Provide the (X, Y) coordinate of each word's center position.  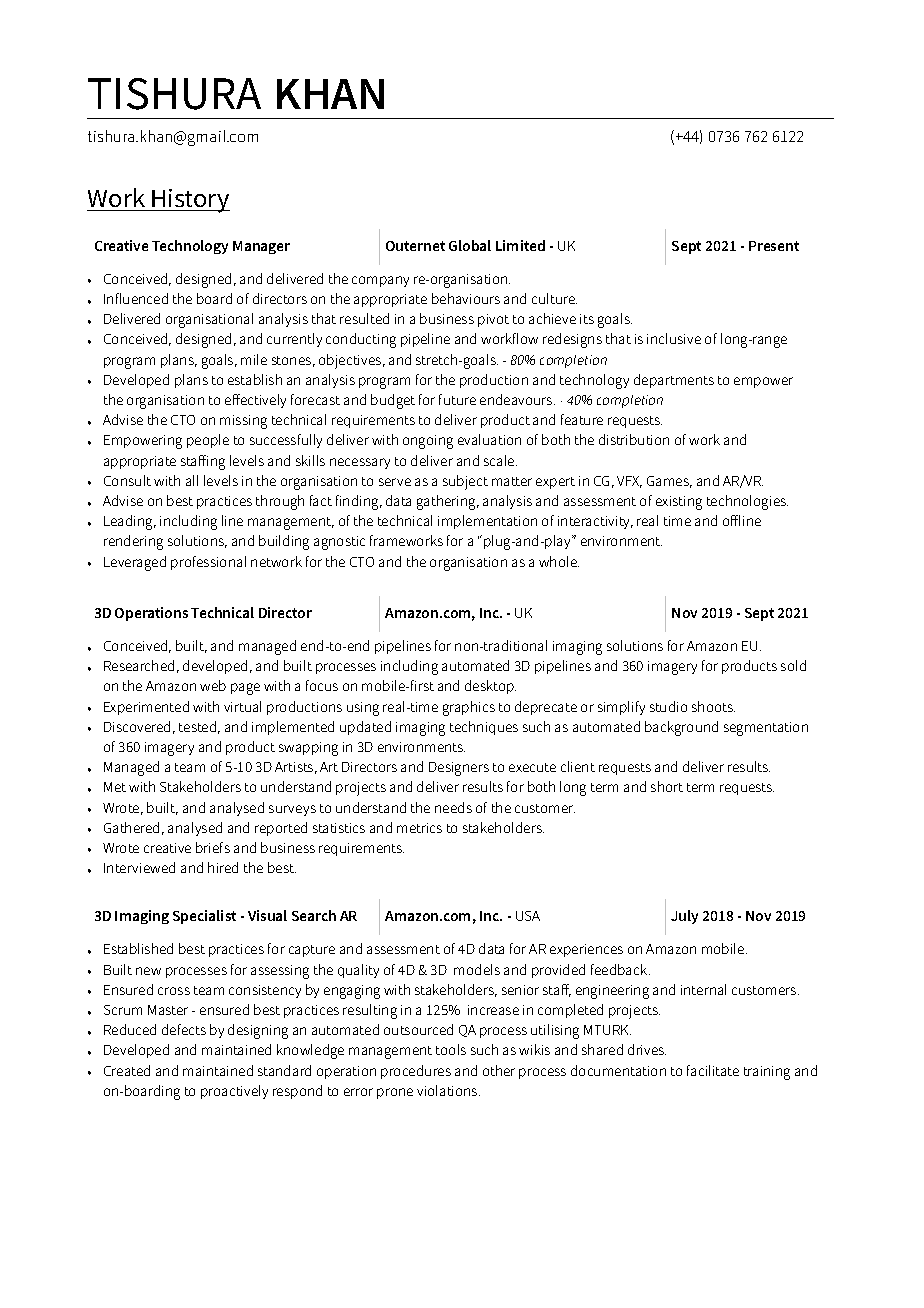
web (213, 685)
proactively (234, 1092)
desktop (490, 687)
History (190, 201)
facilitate (713, 1070)
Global (470, 245)
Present (774, 246)
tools (451, 1049)
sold (793, 665)
